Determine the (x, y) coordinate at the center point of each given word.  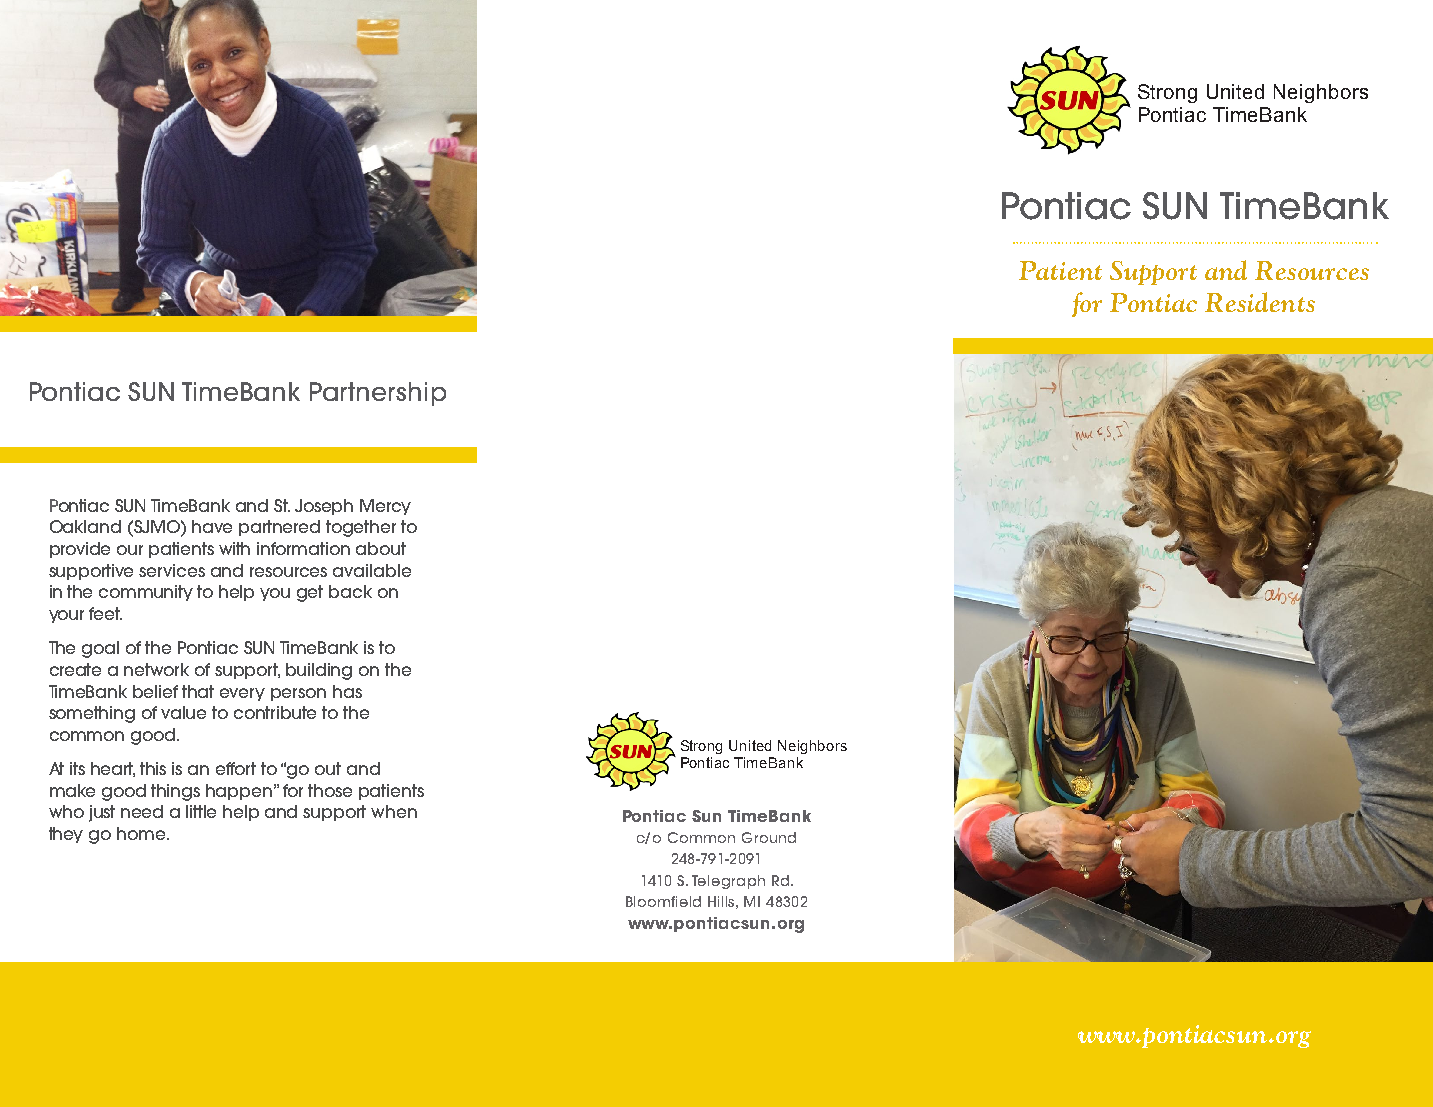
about (381, 548)
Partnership (378, 394)
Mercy (385, 507)
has (347, 691)
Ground (769, 837)
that (198, 691)
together (361, 528)
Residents (1260, 302)
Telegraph (728, 882)
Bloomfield (663, 901)
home (142, 833)
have (212, 526)
